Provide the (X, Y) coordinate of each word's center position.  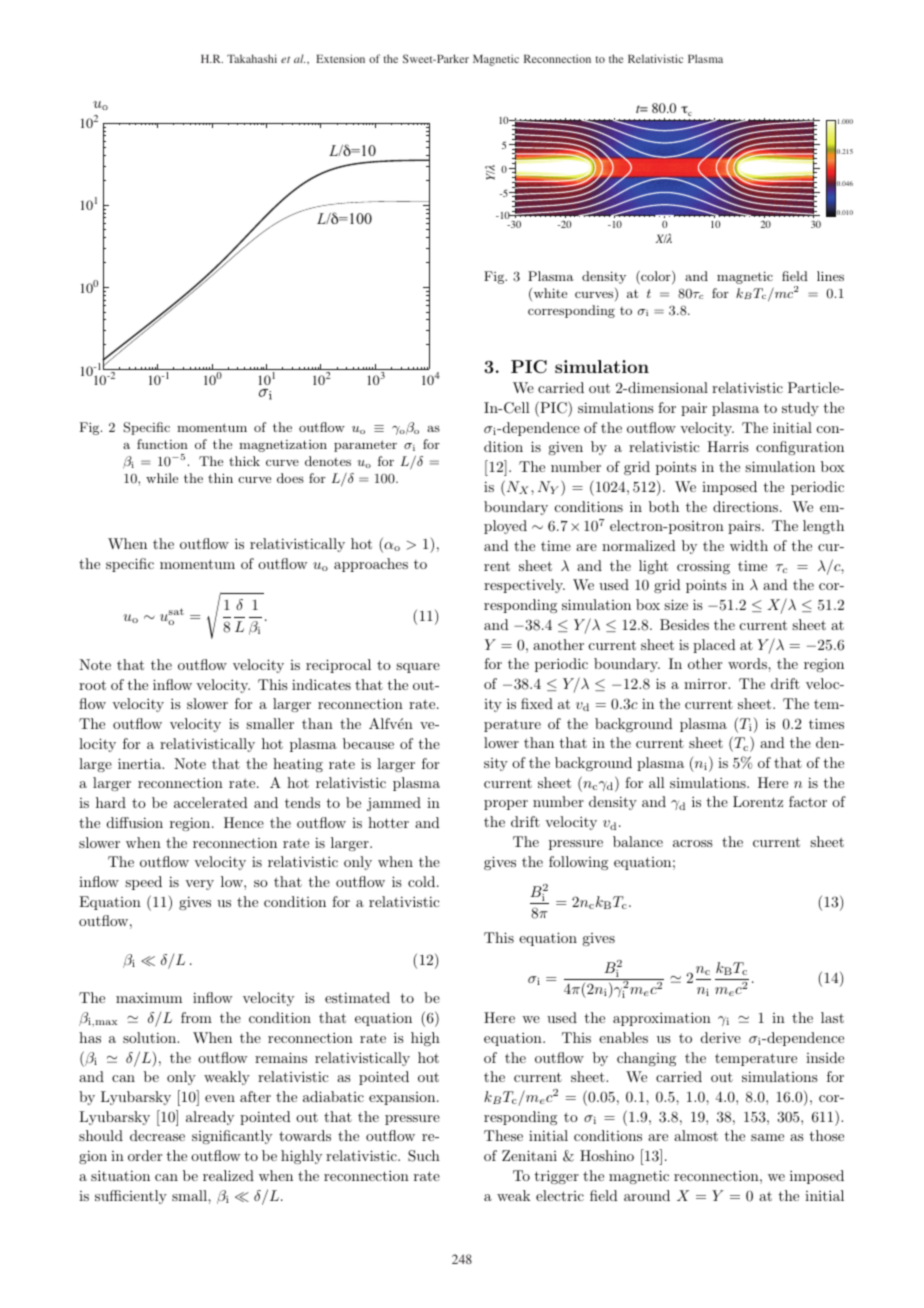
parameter (365, 446)
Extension (340, 58)
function (162, 444)
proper (506, 805)
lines (830, 276)
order (145, 1155)
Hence (244, 822)
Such (424, 1156)
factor (808, 801)
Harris (728, 446)
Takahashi (252, 58)
